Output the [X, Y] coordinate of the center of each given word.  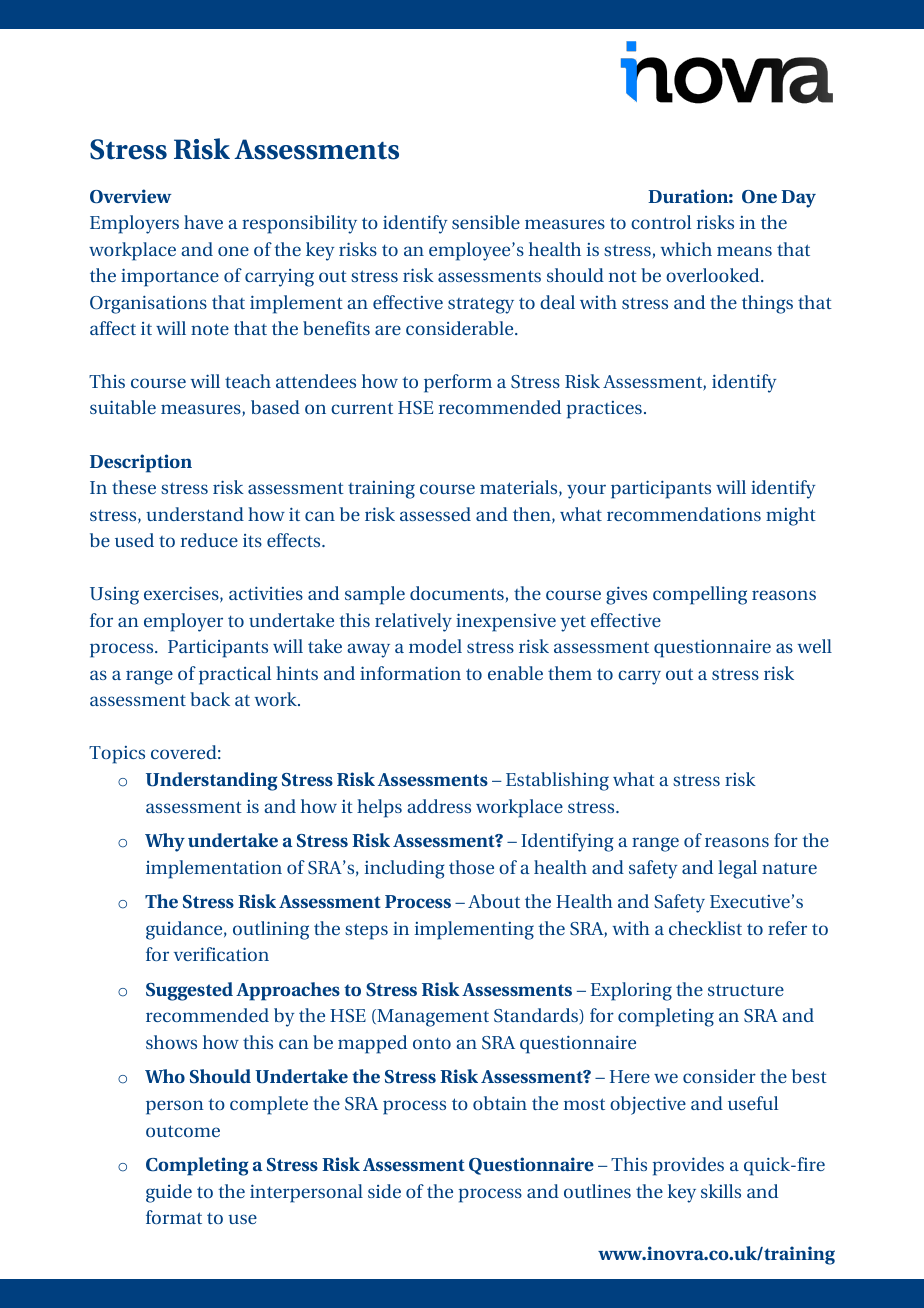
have [203, 222]
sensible [486, 222]
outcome [183, 1131]
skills [721, 1191]
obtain [500, 1103]
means [744, 251]
